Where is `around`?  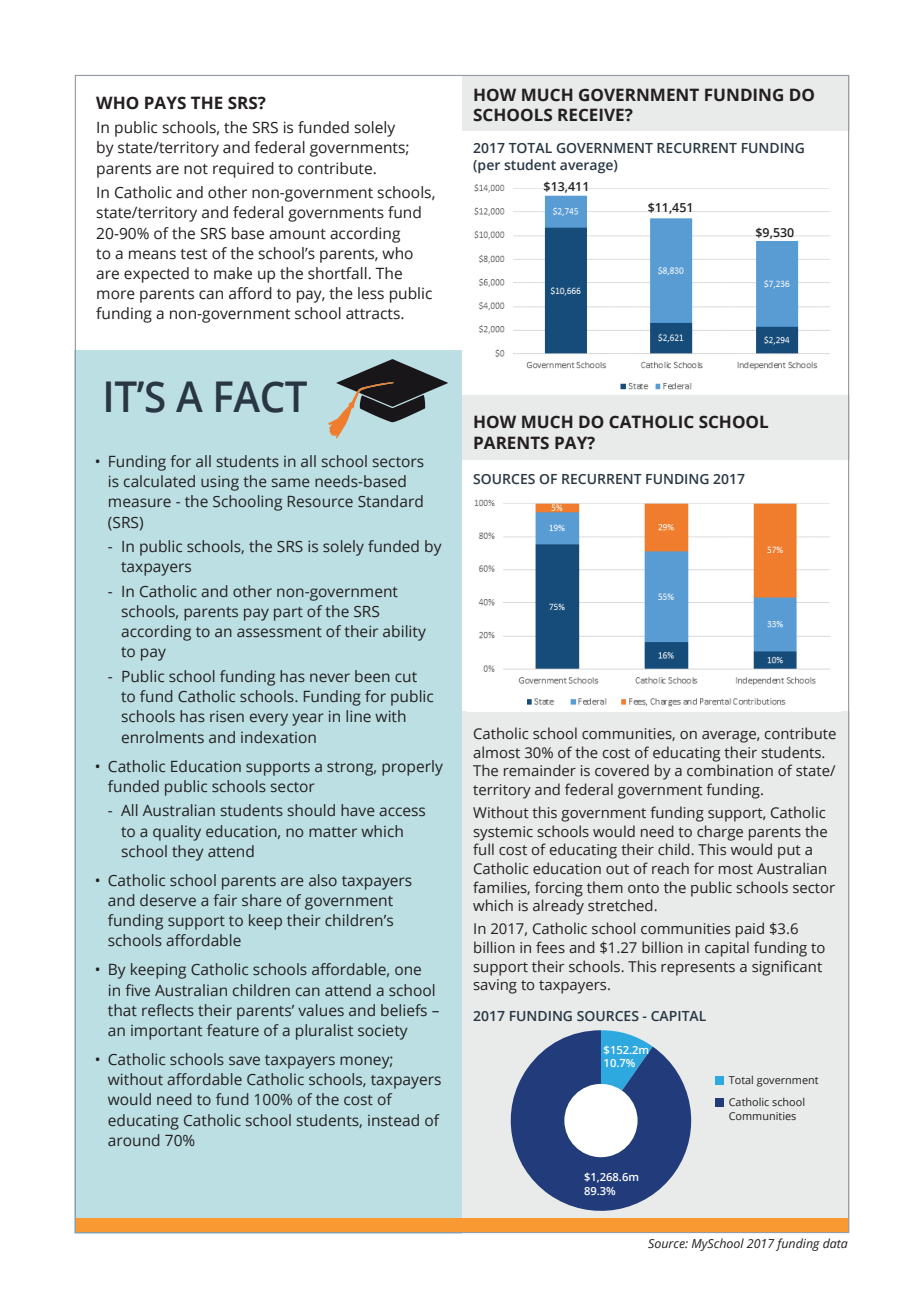
around is located at coordinates (134, 1140).
